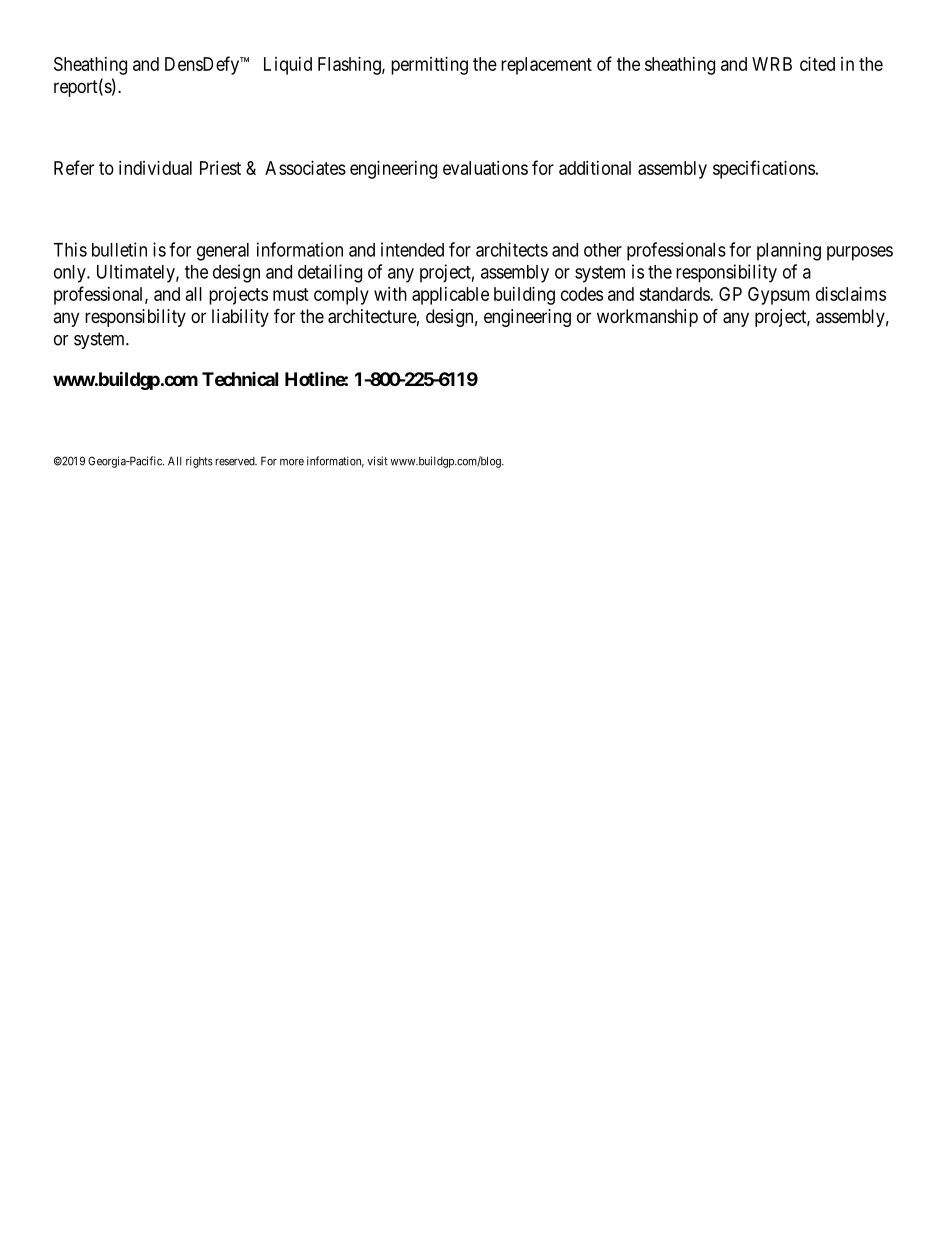  Describe the element at coordinates (429, 66) in the document. I see `permitting` at that location.
